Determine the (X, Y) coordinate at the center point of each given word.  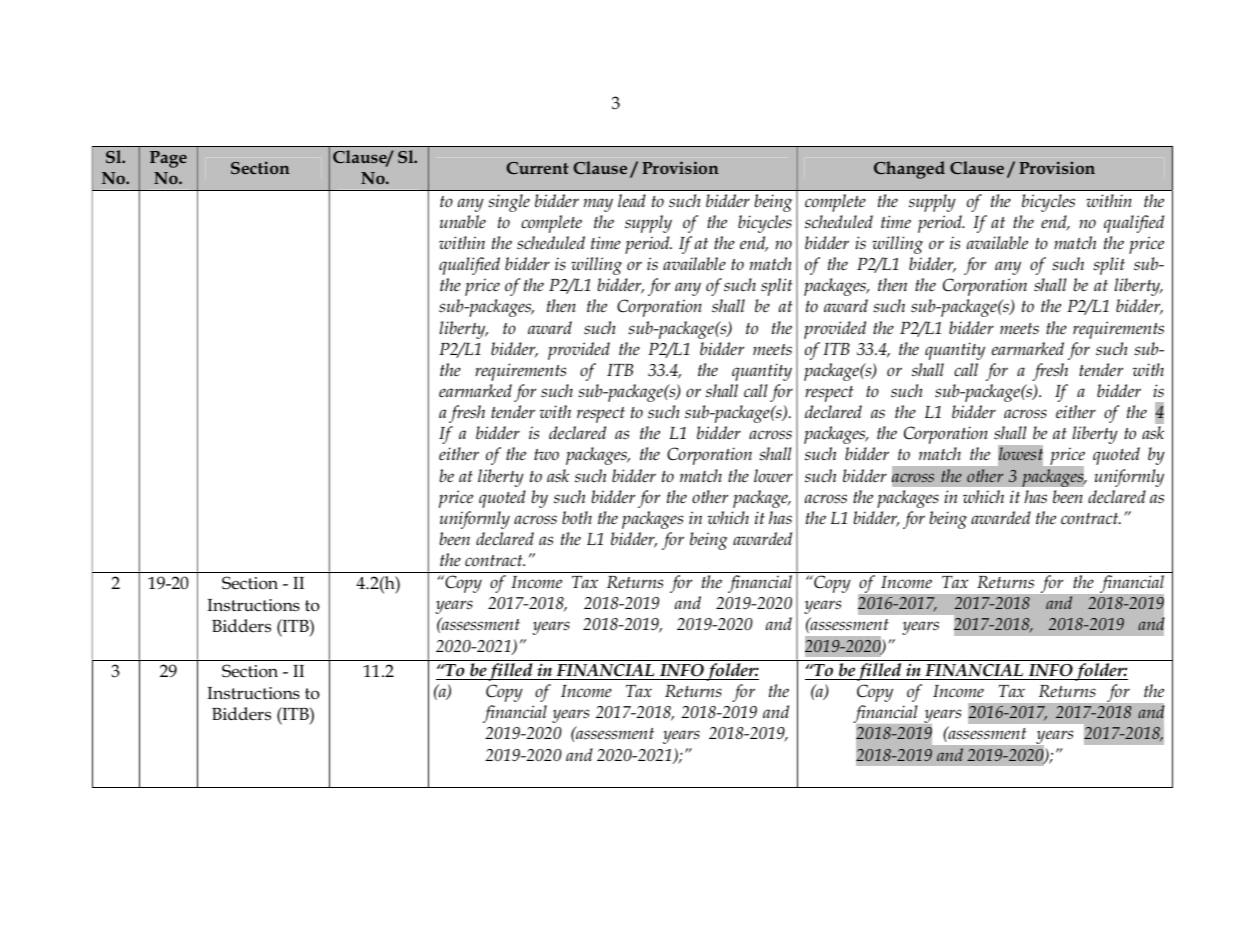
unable (463, 222)
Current (537, 168)
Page (168, 159)
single (509, 203)
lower (773, 475)
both (577, 518)
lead (632, 200)
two (546, 454)
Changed (909, 170)
